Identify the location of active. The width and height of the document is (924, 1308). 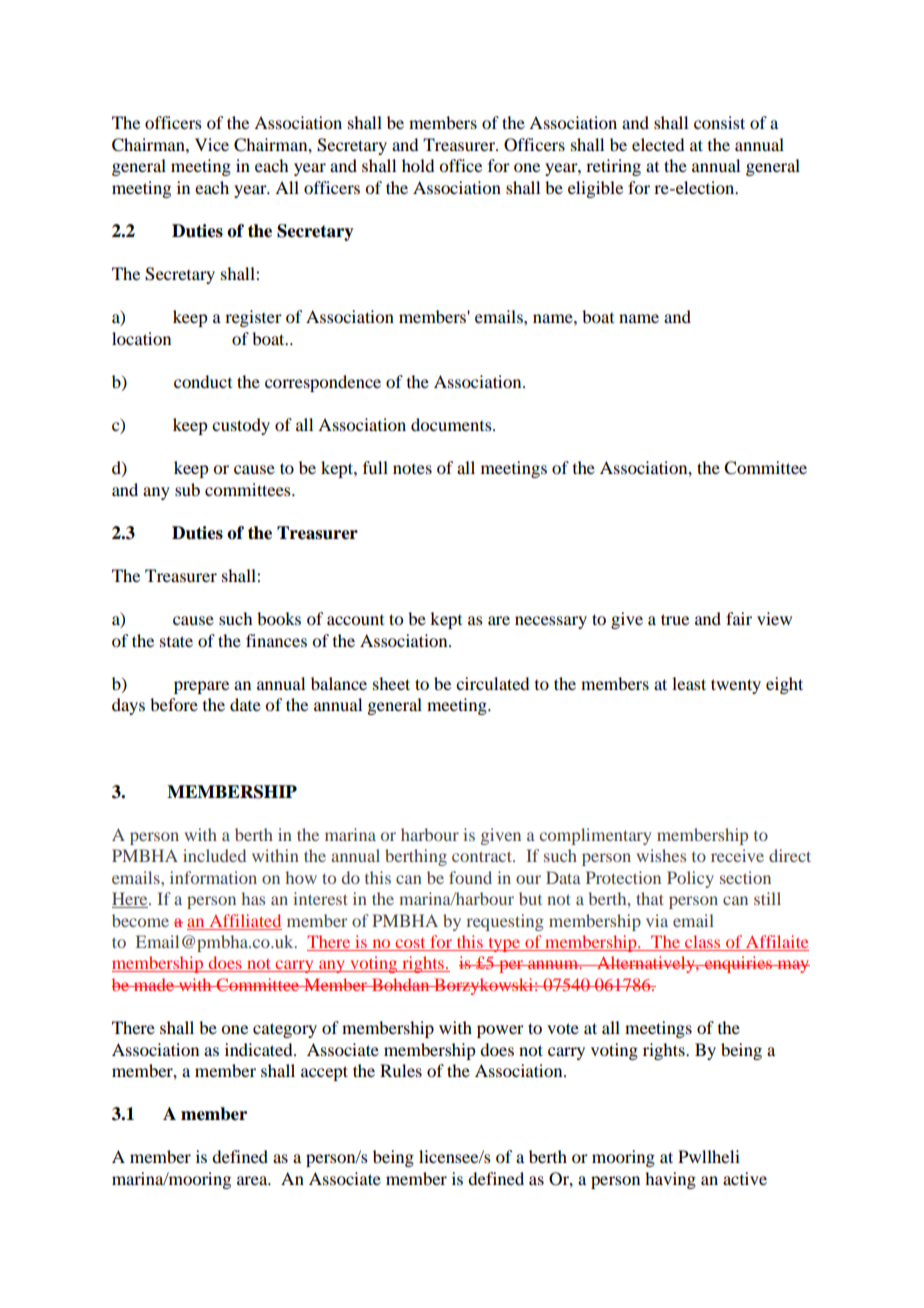
(745, 1178).
